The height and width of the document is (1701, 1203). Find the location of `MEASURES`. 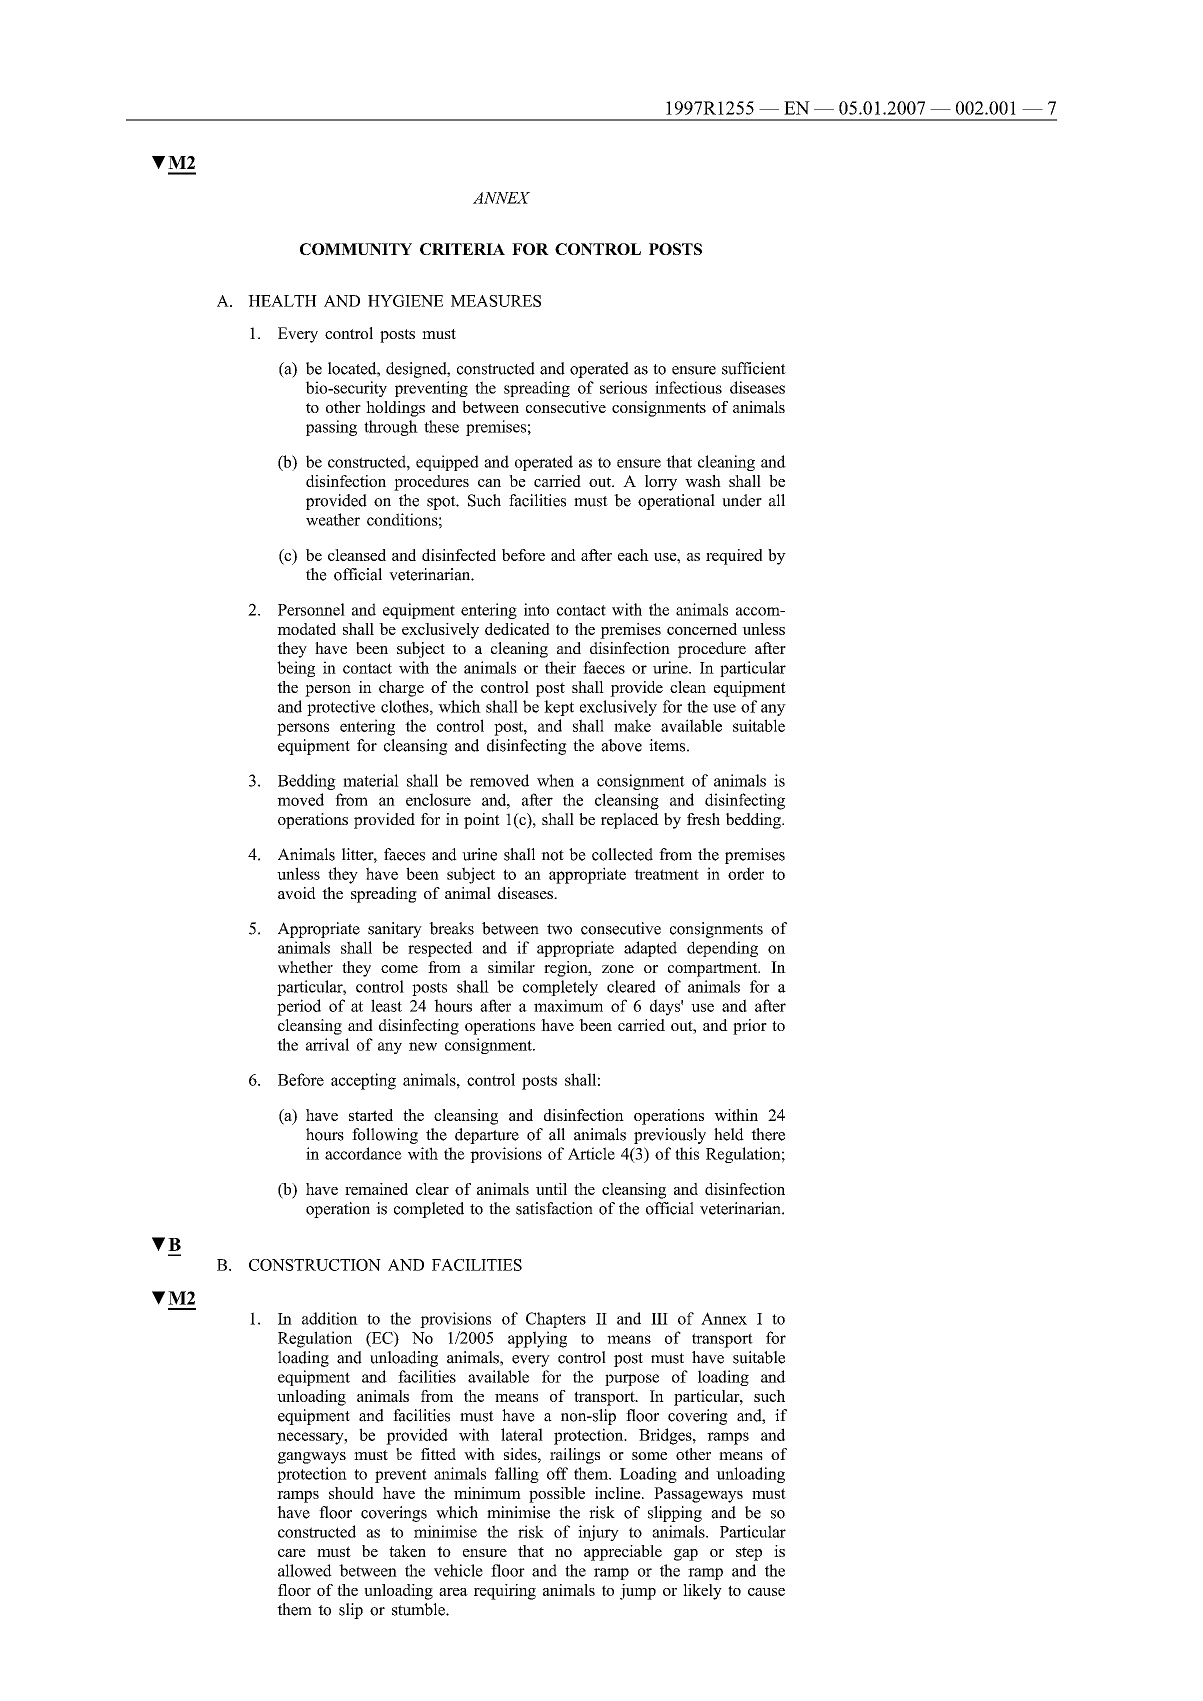

MEASURES is located at coordinates (496, 301).
